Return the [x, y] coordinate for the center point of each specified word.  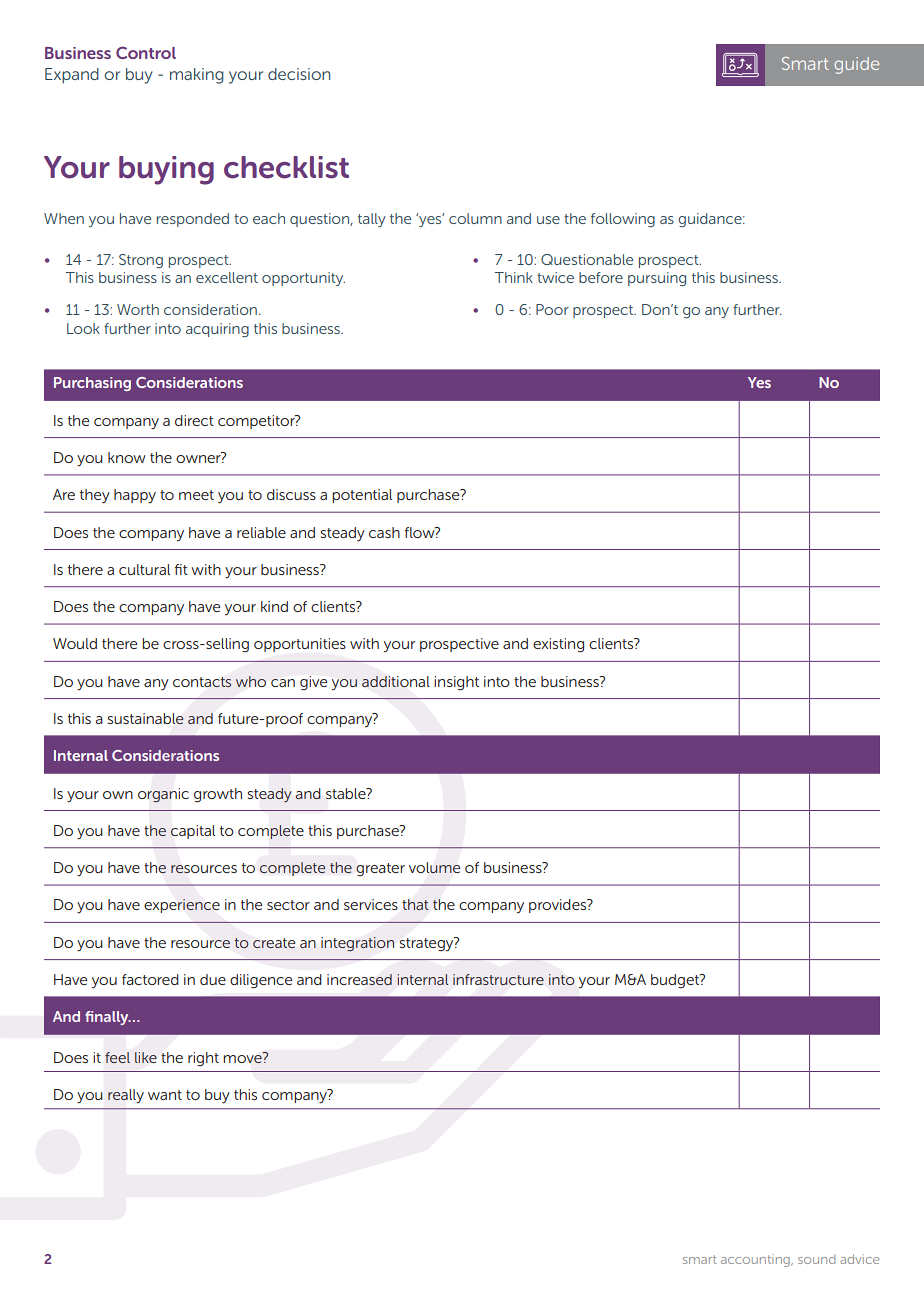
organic [163, 795]
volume [434, 867]
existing [558, 645]
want [165, 1095]
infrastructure [498, 979]
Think [514, 277]
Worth [138, 309]
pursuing [657, 279]
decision [299, 74]
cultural [144, 569]
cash [384, 532]
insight [456, 683]
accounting [756, 1260]
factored [150, 979]
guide [856, 65]
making [196, 76]
